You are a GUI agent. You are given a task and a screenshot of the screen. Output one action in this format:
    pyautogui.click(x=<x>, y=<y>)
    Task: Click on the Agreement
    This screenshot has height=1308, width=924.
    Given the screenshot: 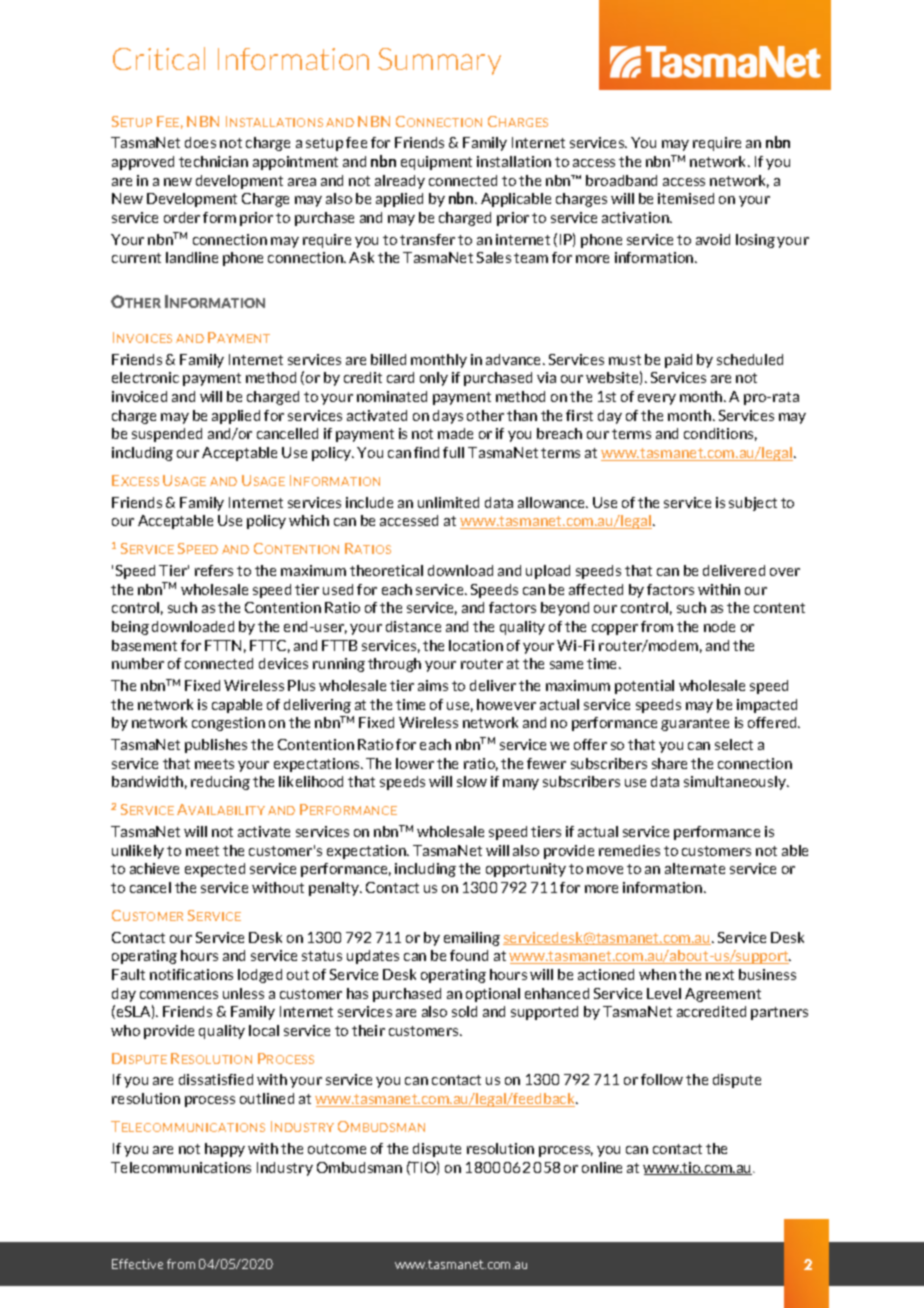 What is the action you would take?
    pyautogui.click(x=723, y=995)
